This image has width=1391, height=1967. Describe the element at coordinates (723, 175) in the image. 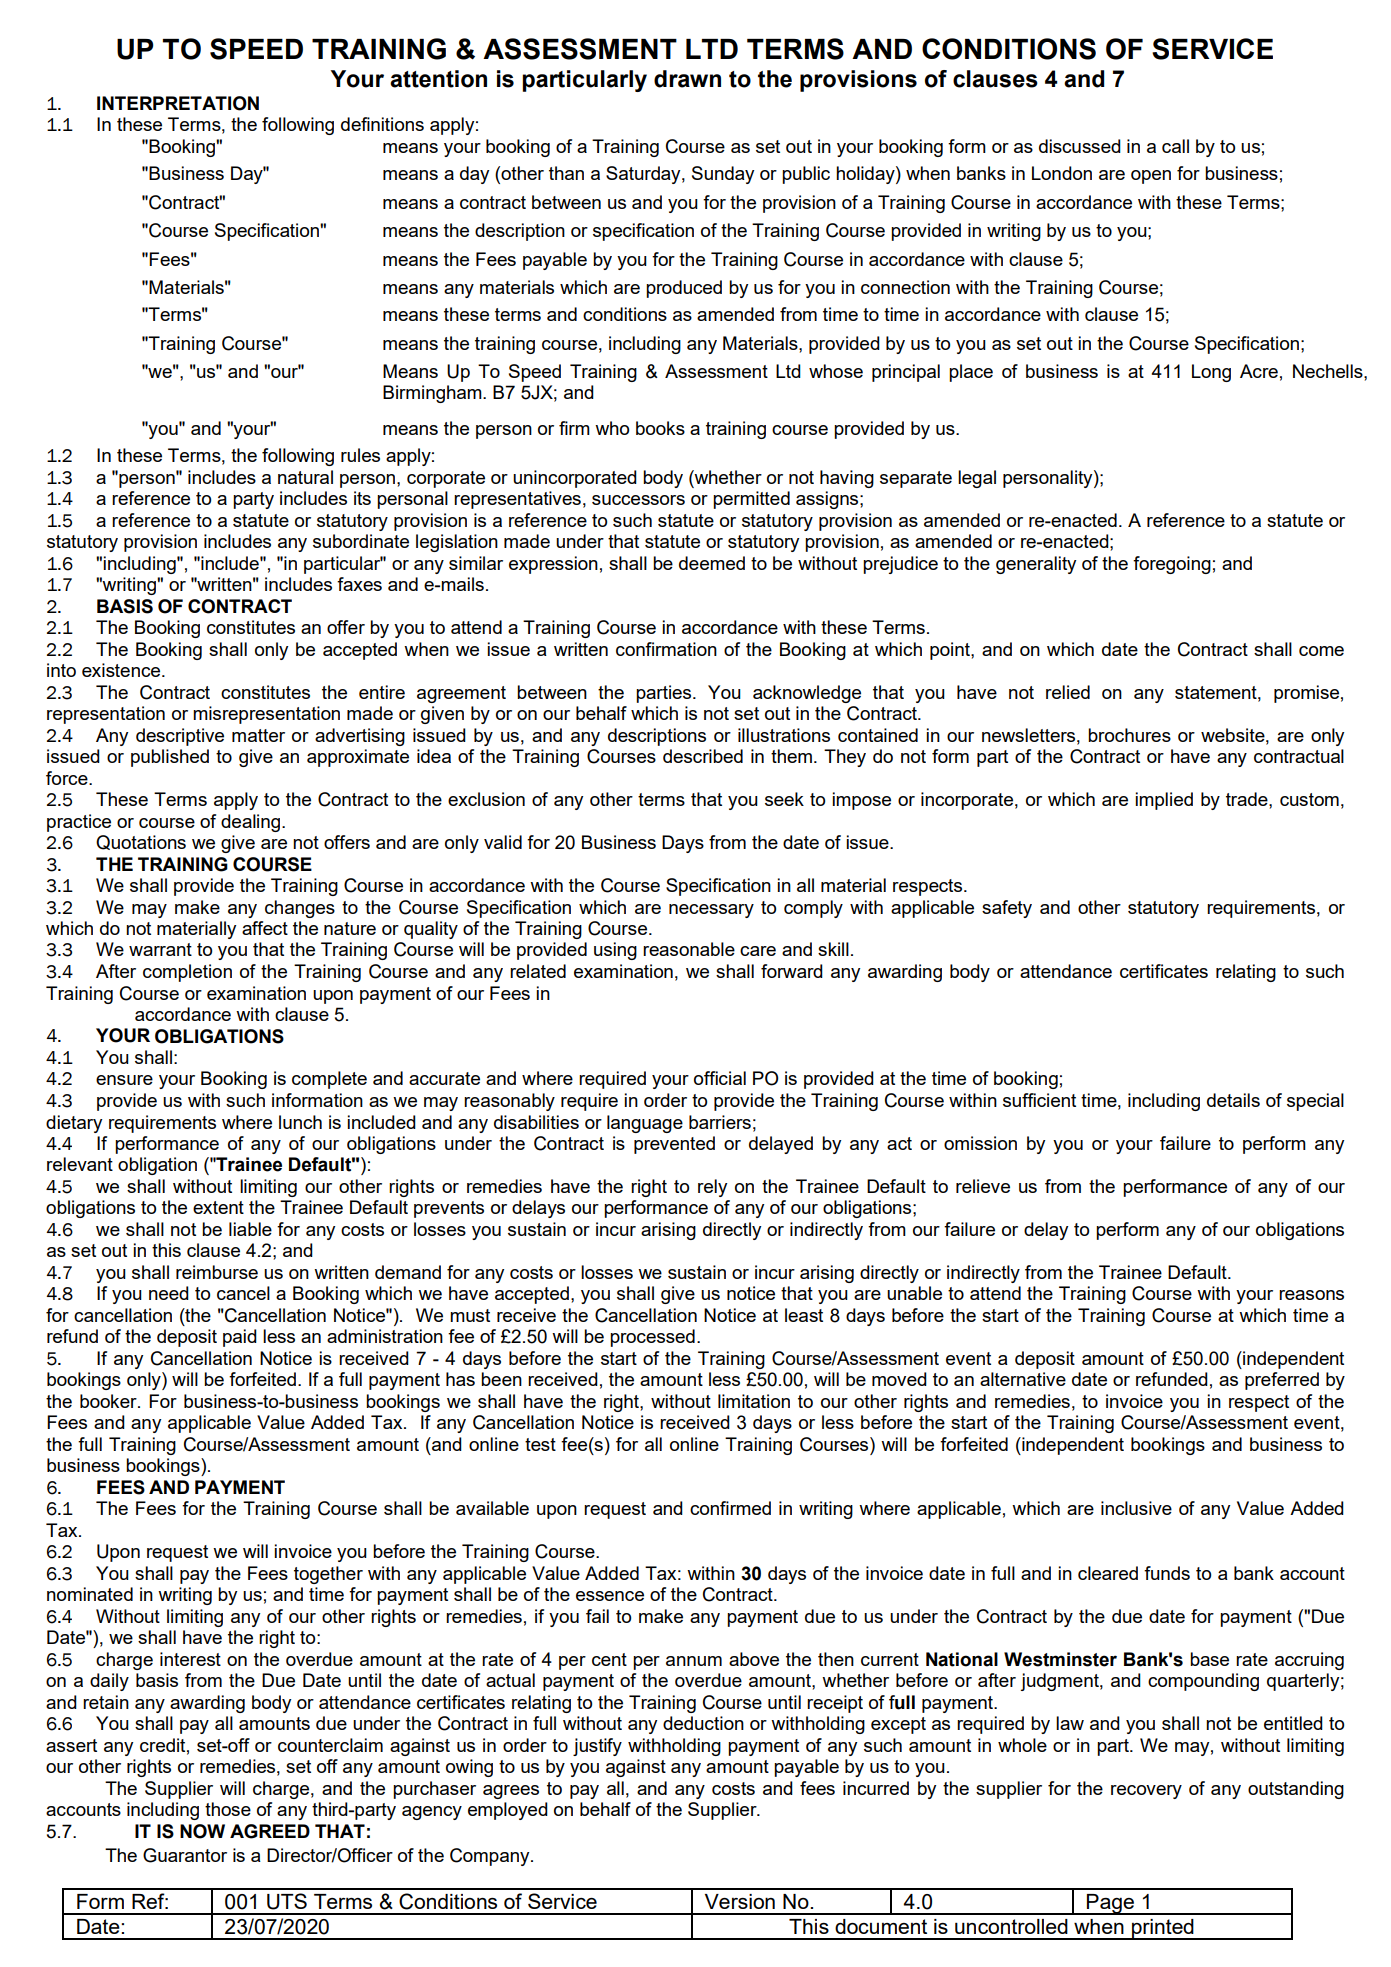

I see `Sunday` at that location.
